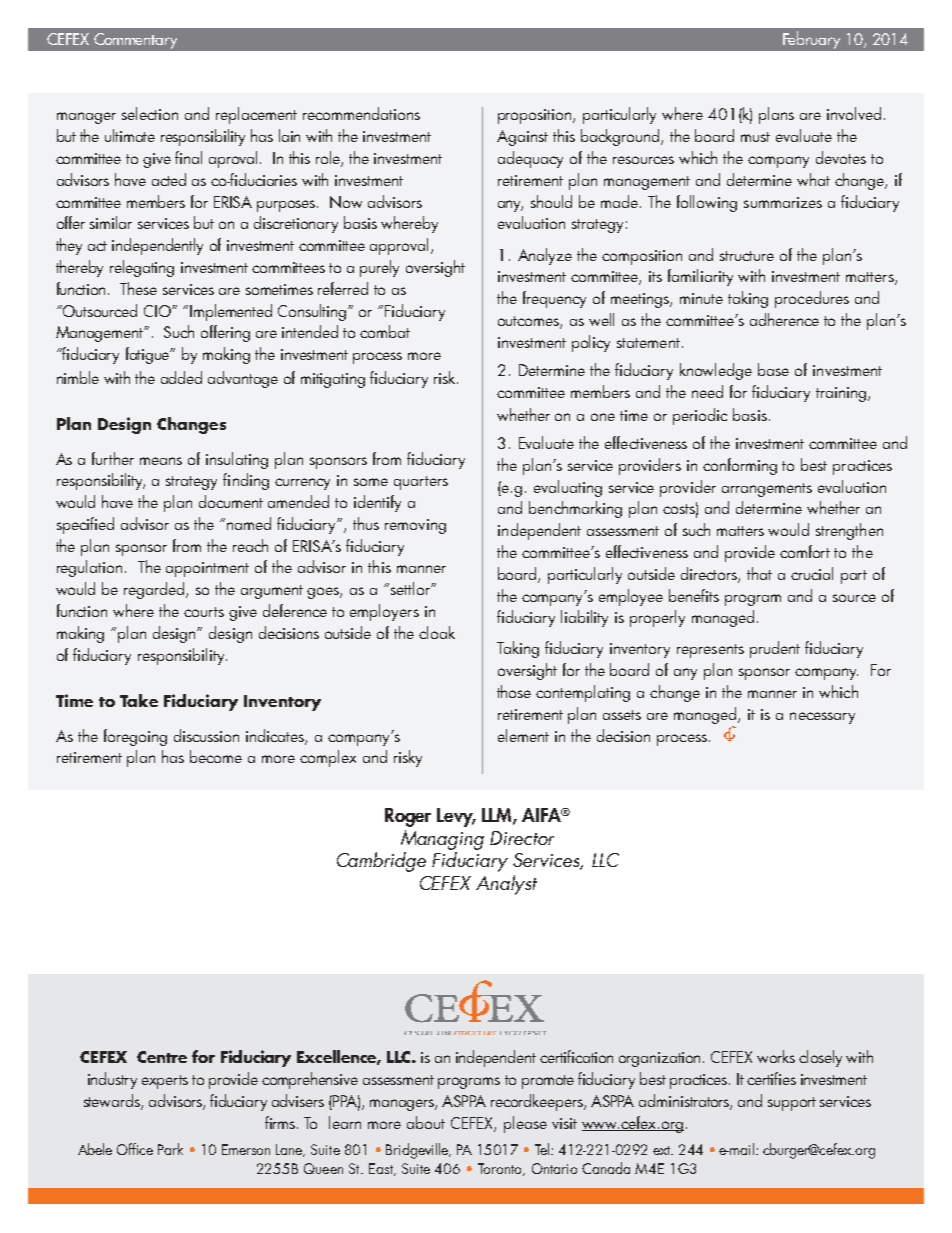 The height and width of the page is (1233, 952). I want to click on Against, so click(522, 138).
